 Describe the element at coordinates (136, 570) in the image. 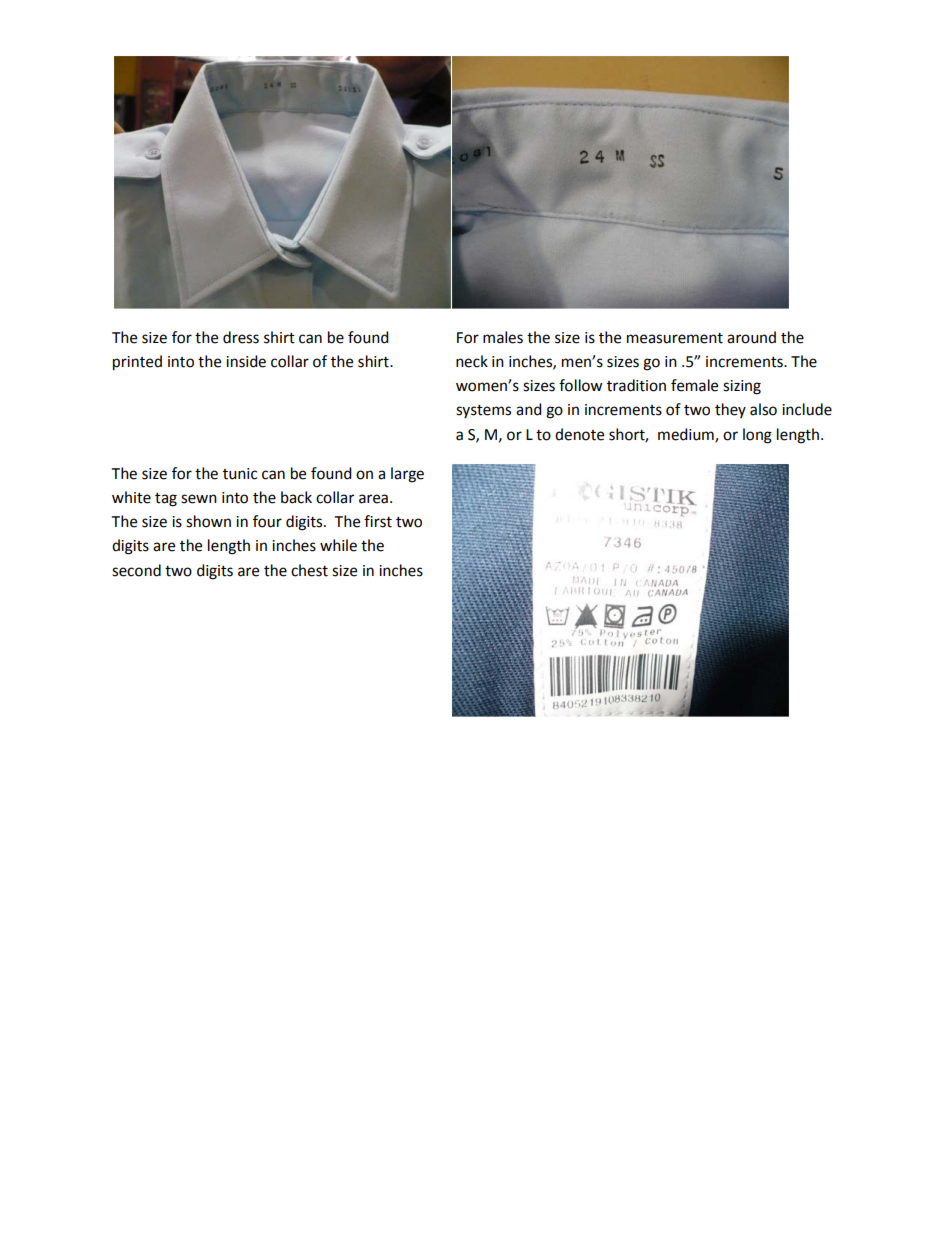

I see `second` at that location.
